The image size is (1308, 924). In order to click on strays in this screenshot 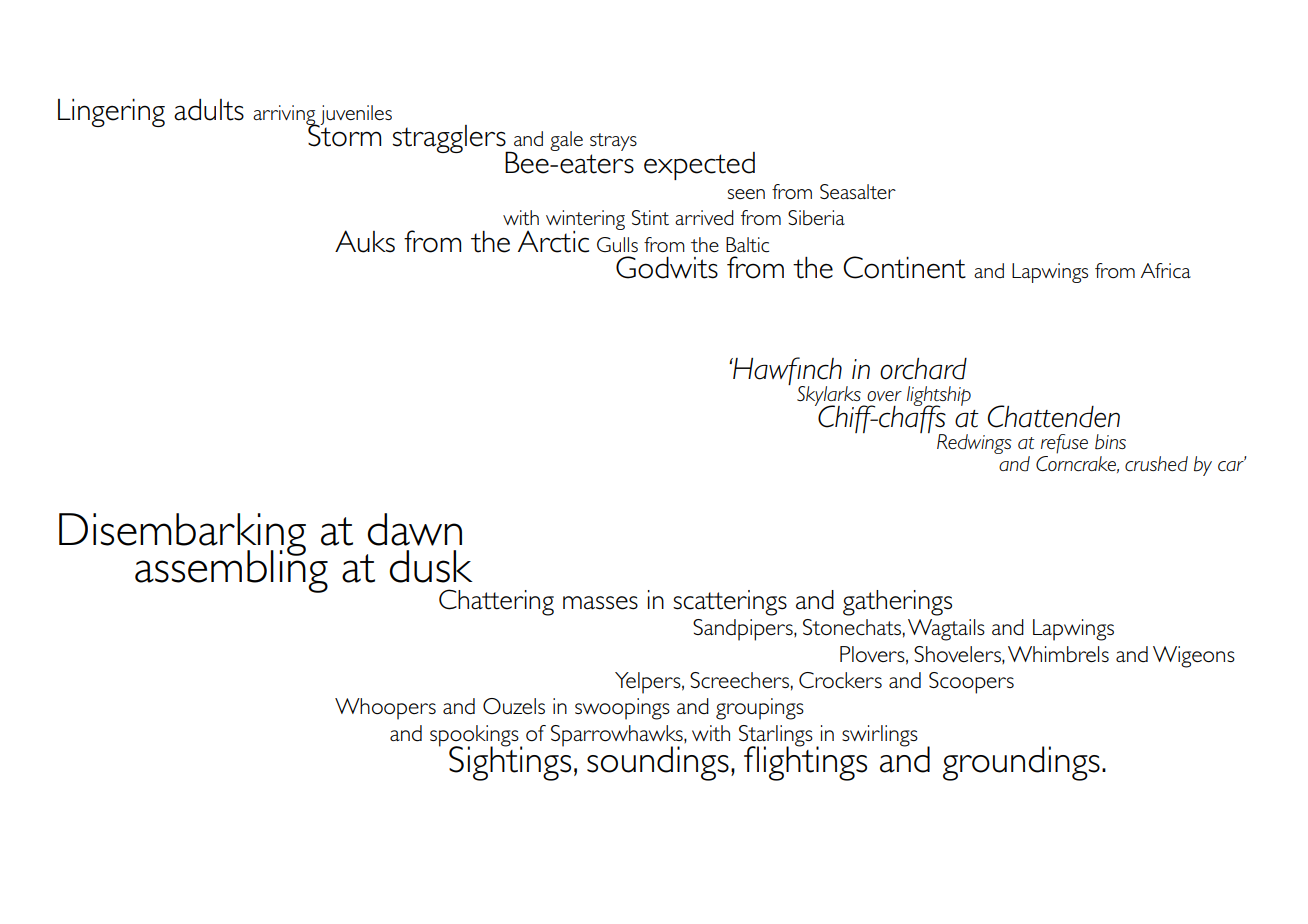, I will do `click(613, 142)`.
